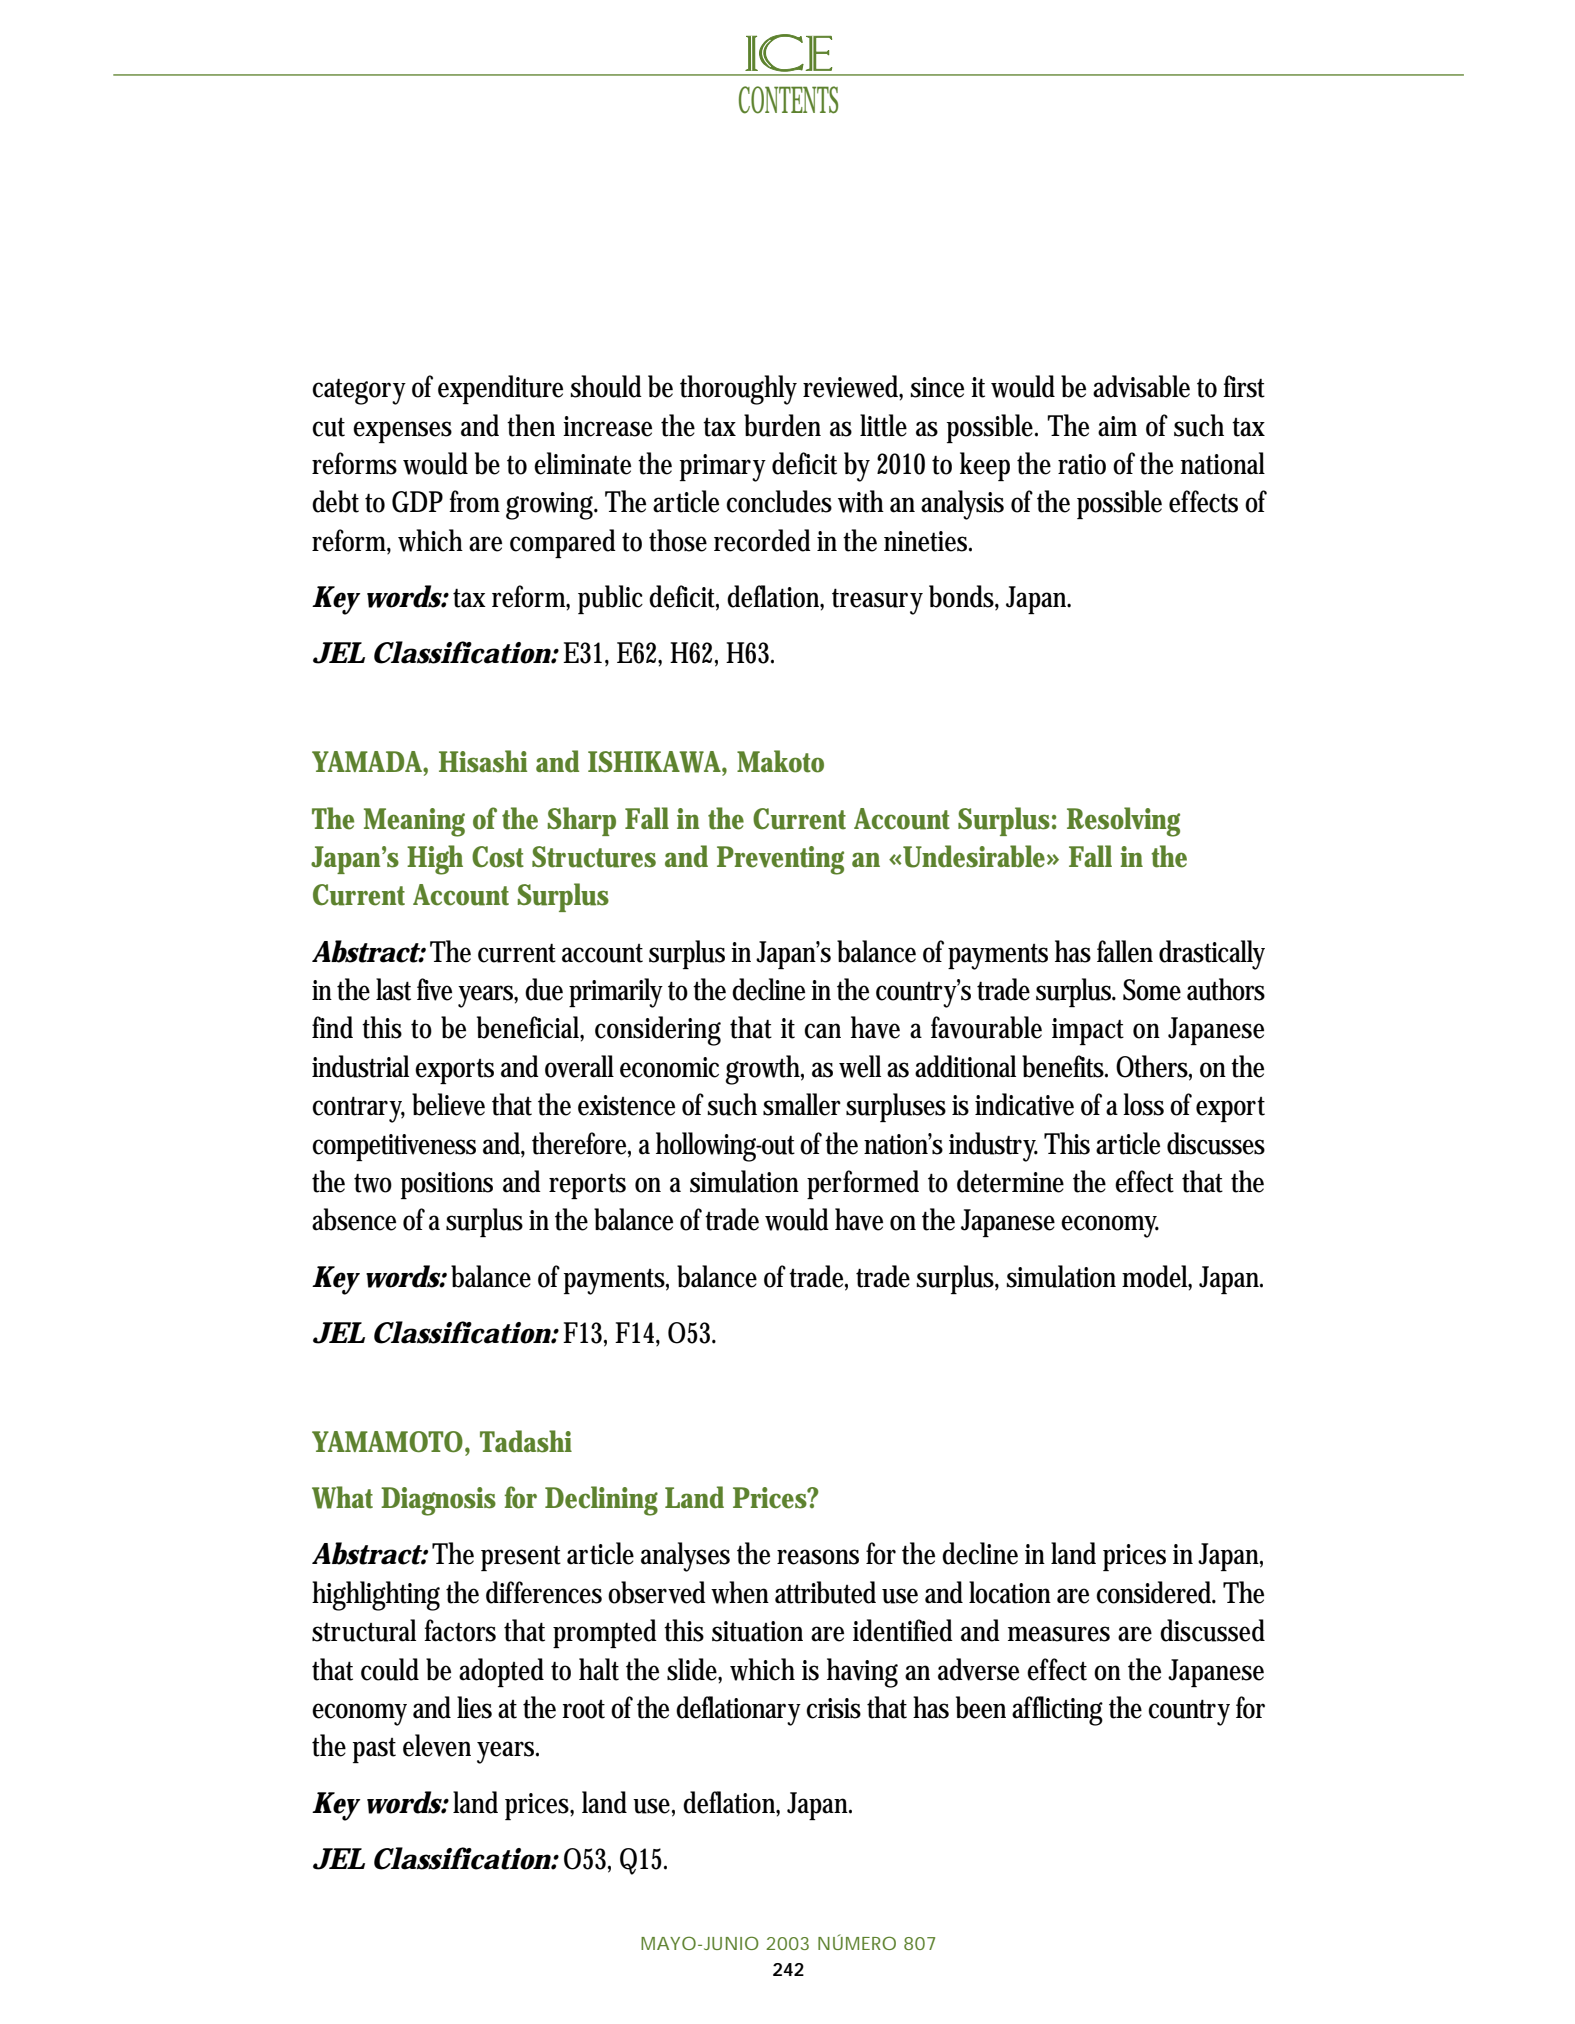 This image has height=2024, width=1575. Describe the element at coordinates (863, 1184) in the image. I see `performed` at that location.
